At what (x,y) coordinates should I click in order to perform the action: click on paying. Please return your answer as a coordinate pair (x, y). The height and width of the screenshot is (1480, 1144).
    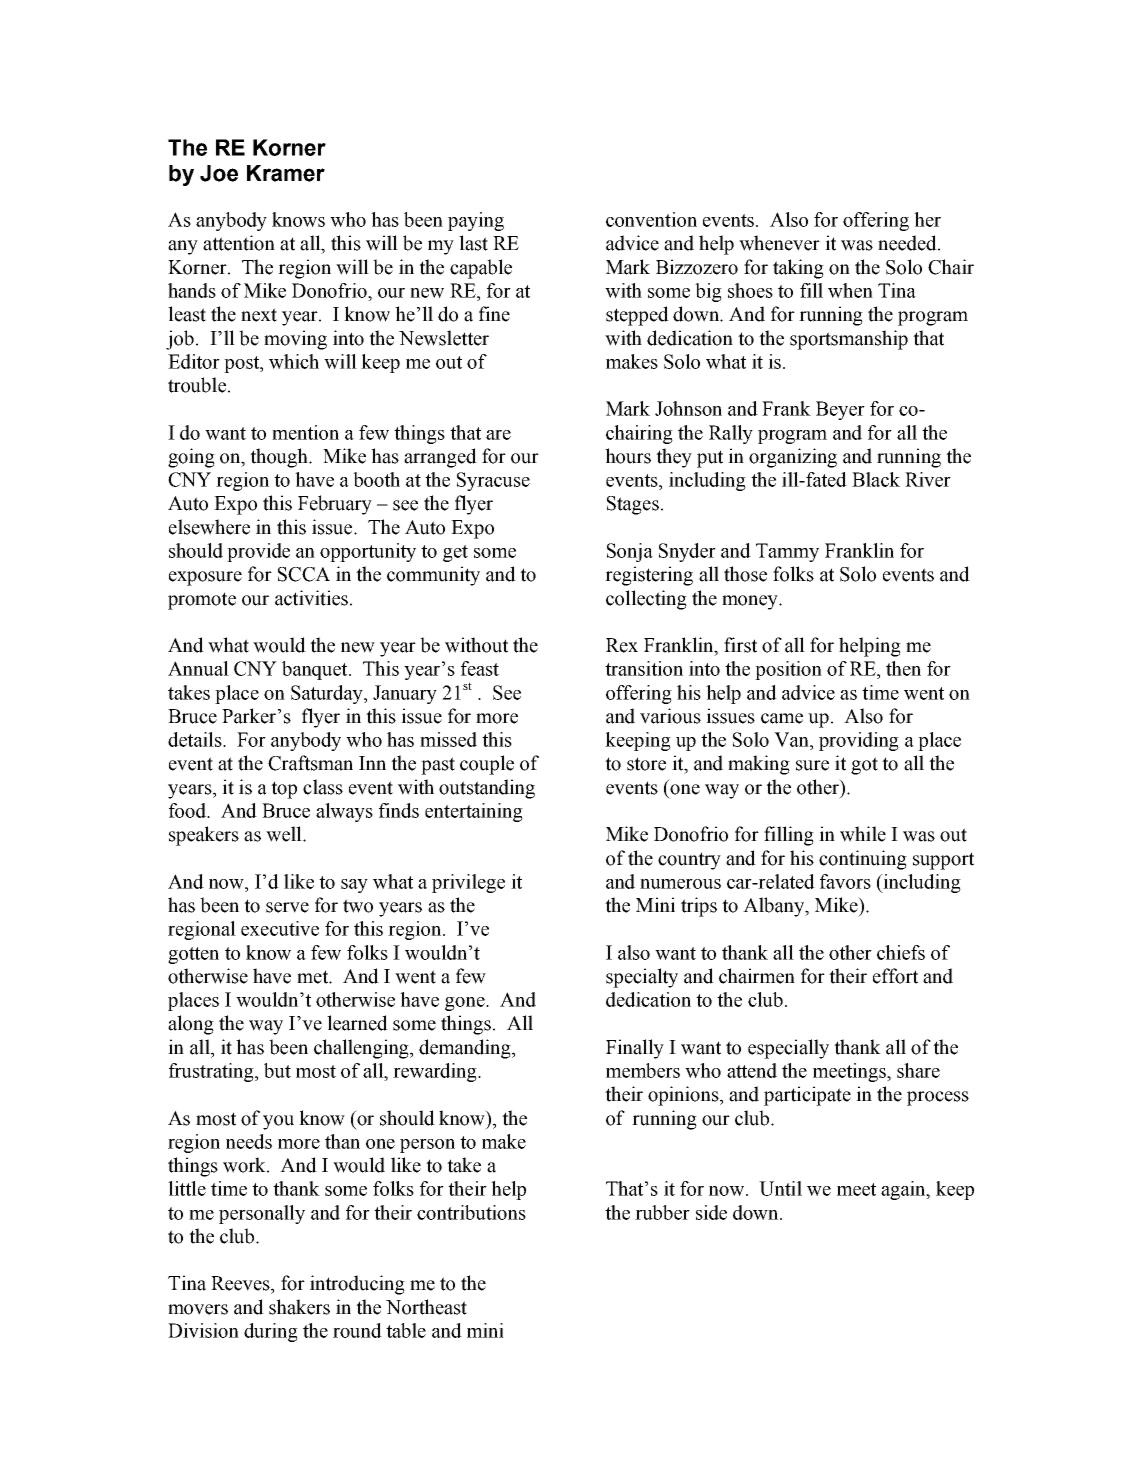
    Looking at the image, I should click on (476, 221).
